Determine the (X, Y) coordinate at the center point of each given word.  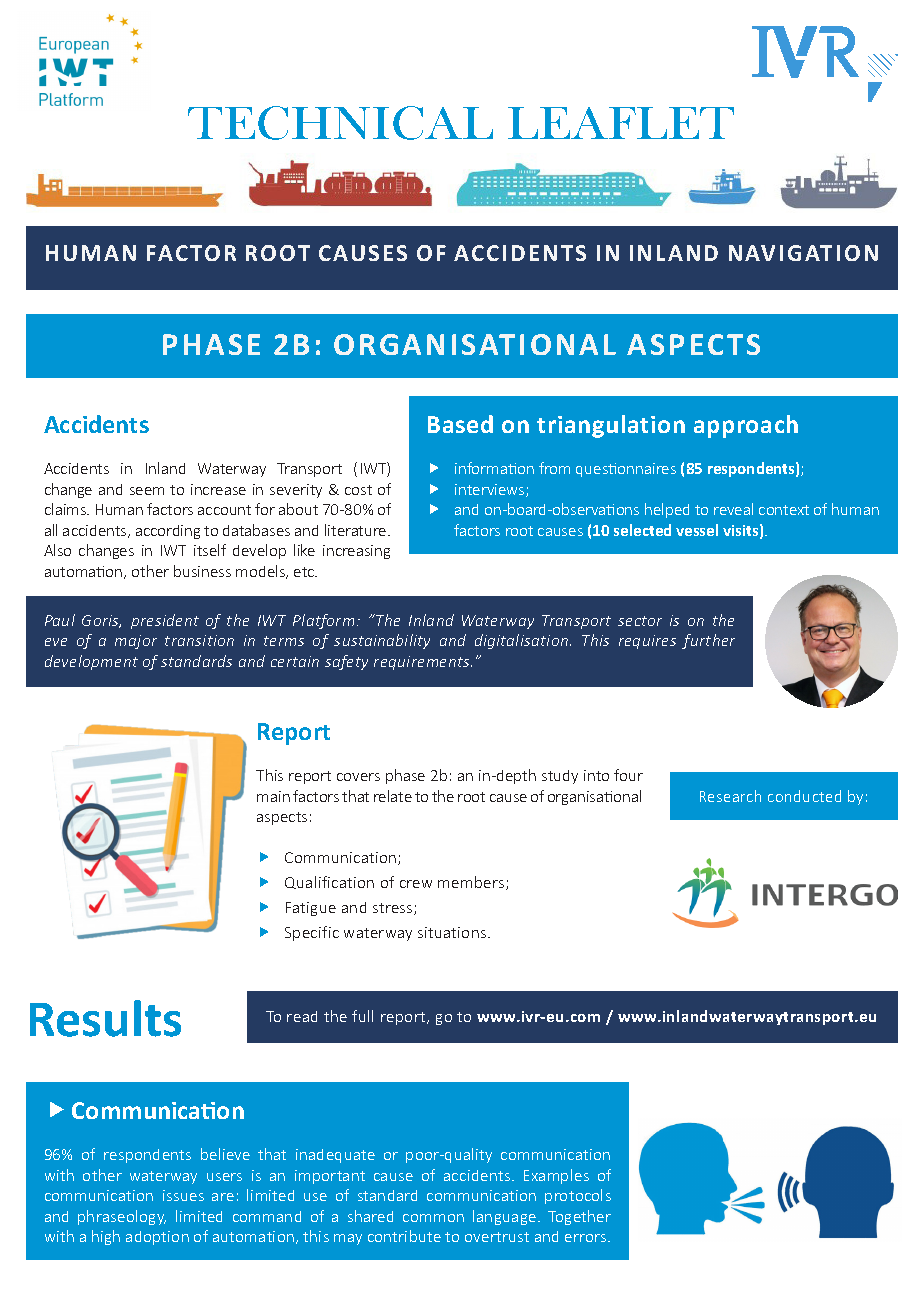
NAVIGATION (803, 253)
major (136, 642)
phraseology (122, 1217)
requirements (423, 663)
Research (730, 796)
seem (147, 491)
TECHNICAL (340, 123)
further (708, 641)
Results (105, 1018)
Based (460, 424)
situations (453, 932)
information (494, 468)
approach (746, 426)
